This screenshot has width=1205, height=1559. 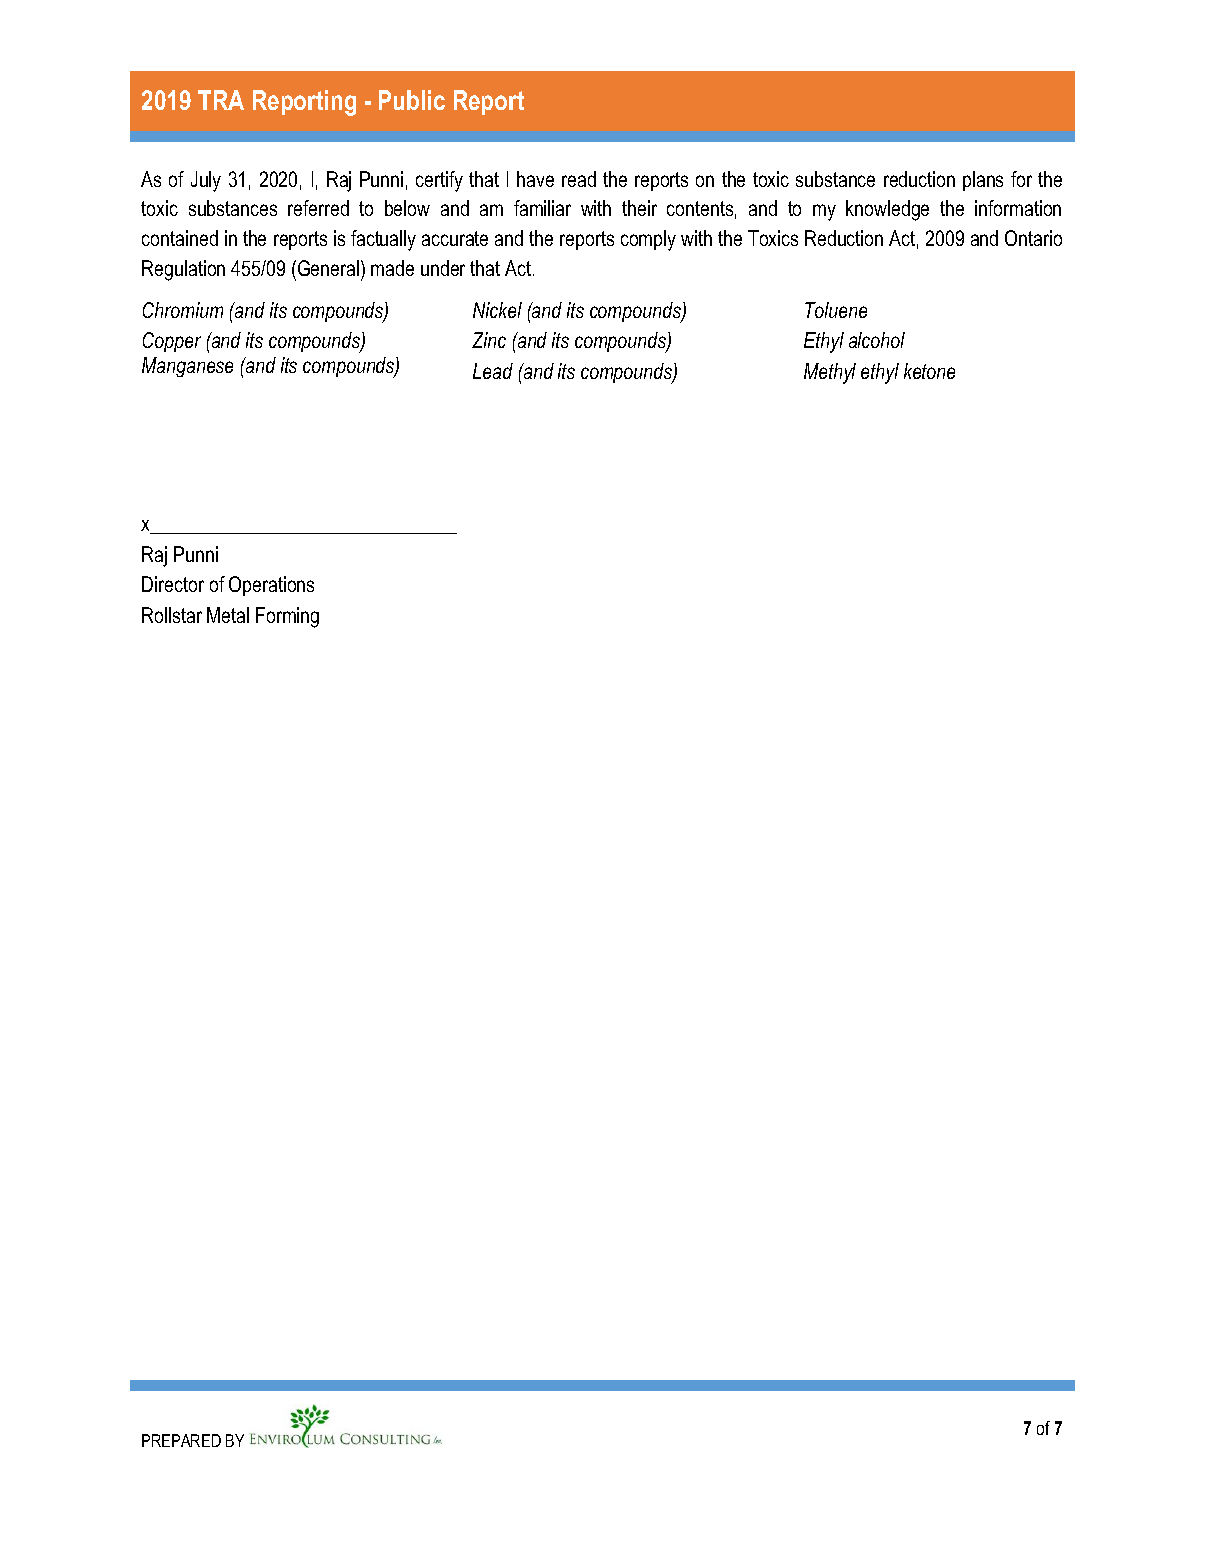 What do you see at coordinates (271, 586) in the screenshot?
I see `Operations` at bounding box center [271, 586].
